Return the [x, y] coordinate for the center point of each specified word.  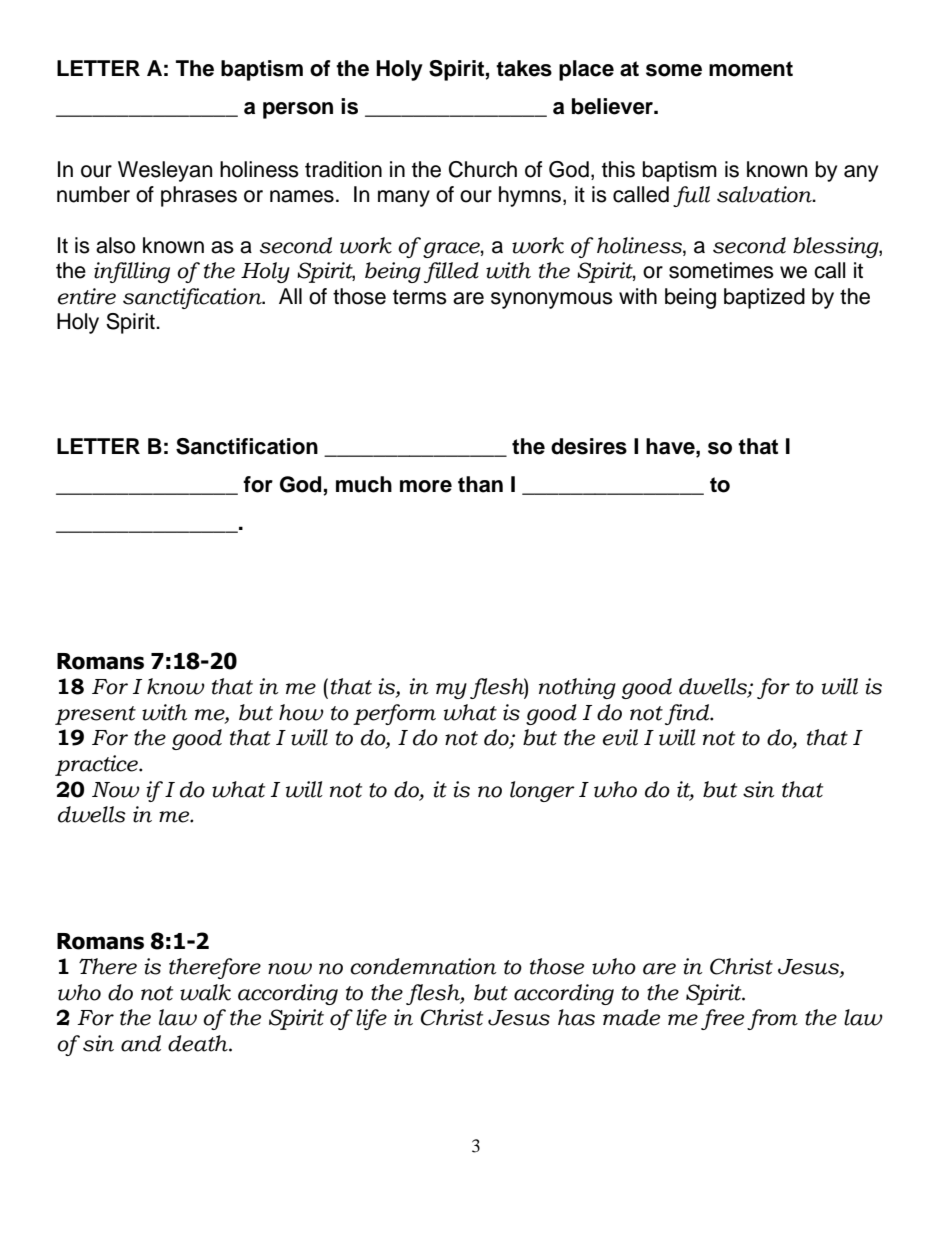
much [364, 484]
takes [524, 68]
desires [589, 446]
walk [205, 992]
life [371, 1019]
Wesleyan [165, 171]
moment [751, 69]
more [426, 486]
